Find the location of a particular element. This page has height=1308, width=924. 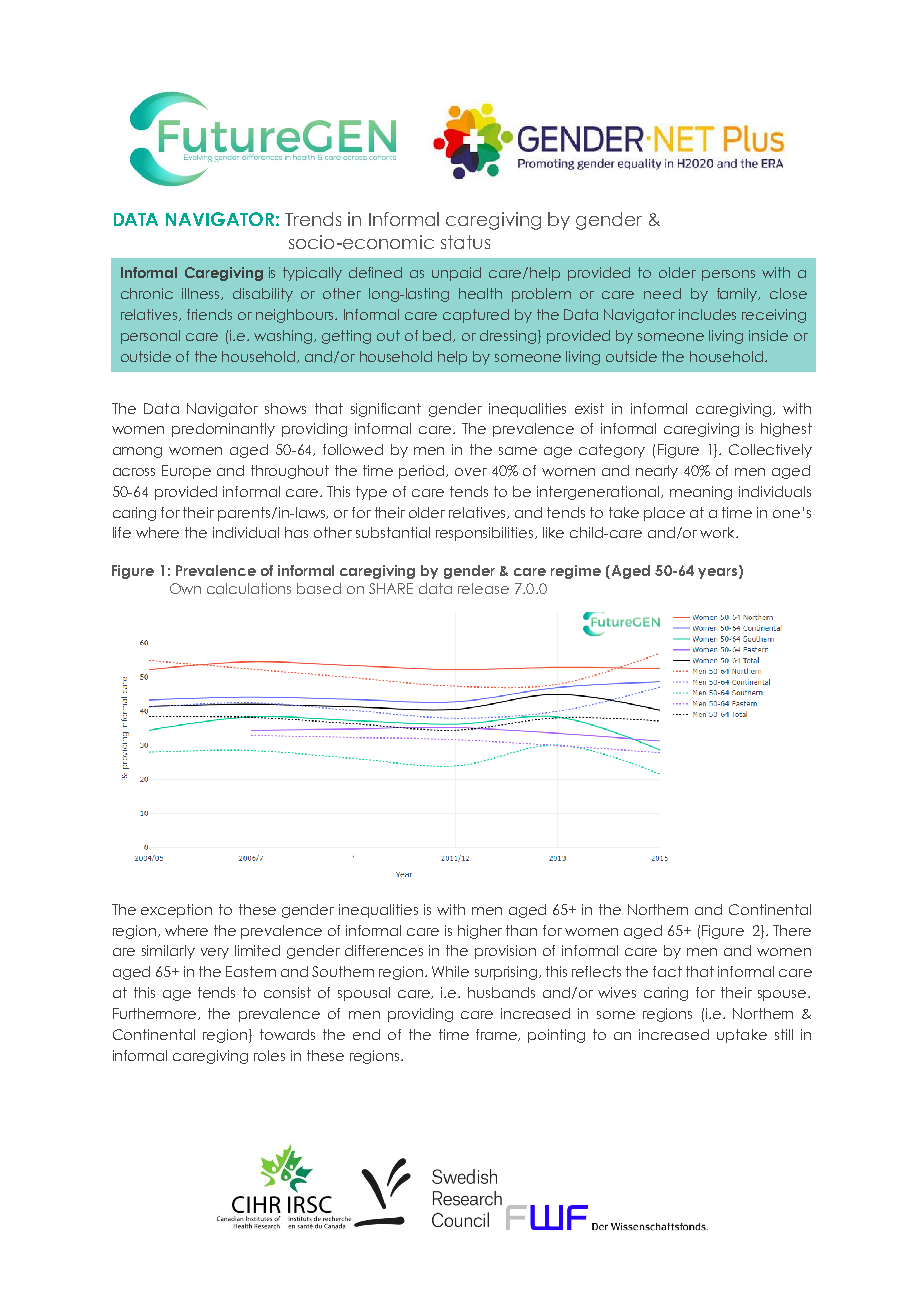

release is located at coordinates (483, 588).
